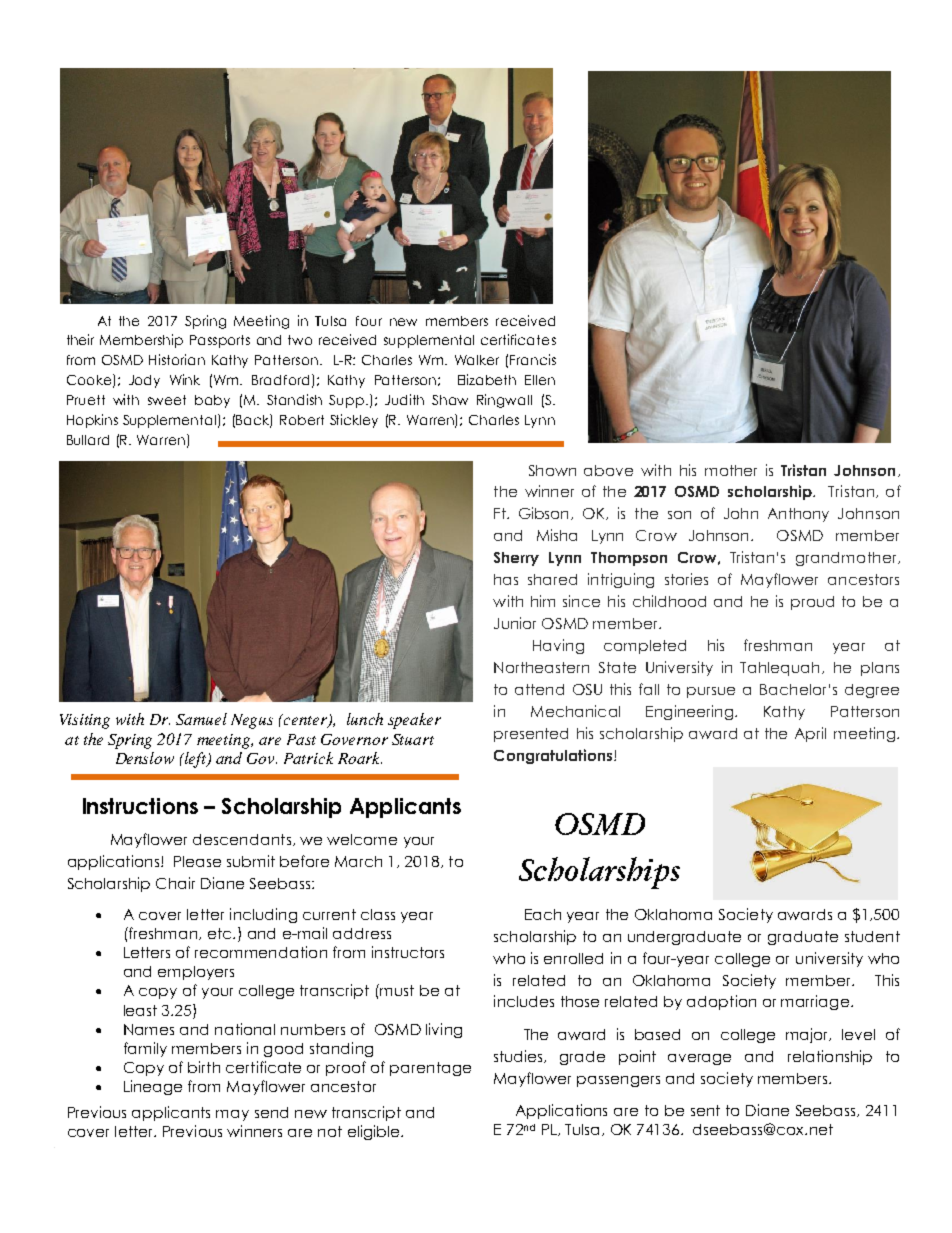 This screenshot has width=952, height=1233. What do you see at coordinates (177, 359) in the screenshot?
I see `Historian` at bounding box center [177, 359].
